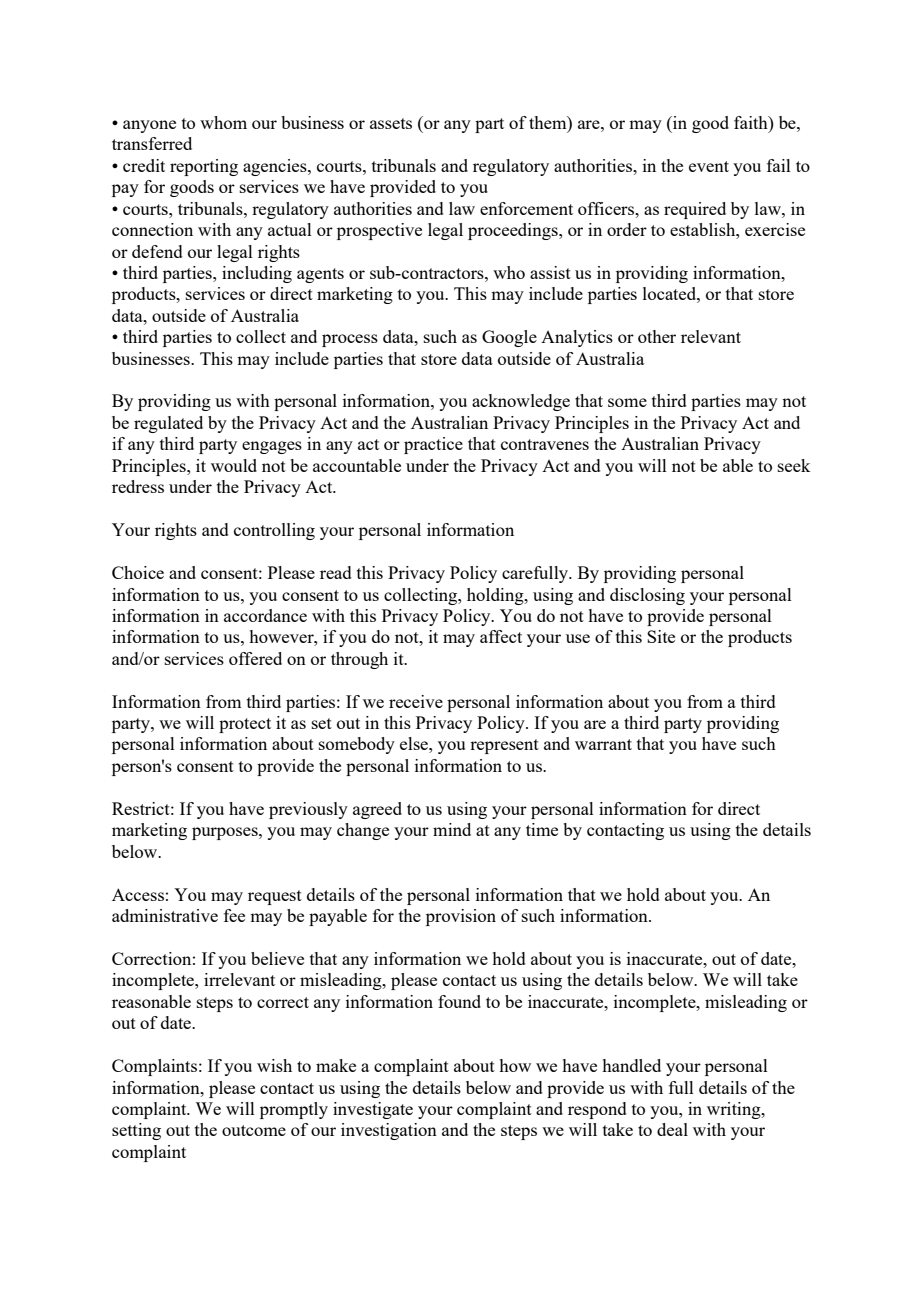 The image size is (924, 1308). What do you see at coordinates (391, 123) in the screenshot?
I see `assets` at bounding box center [391, 123].
